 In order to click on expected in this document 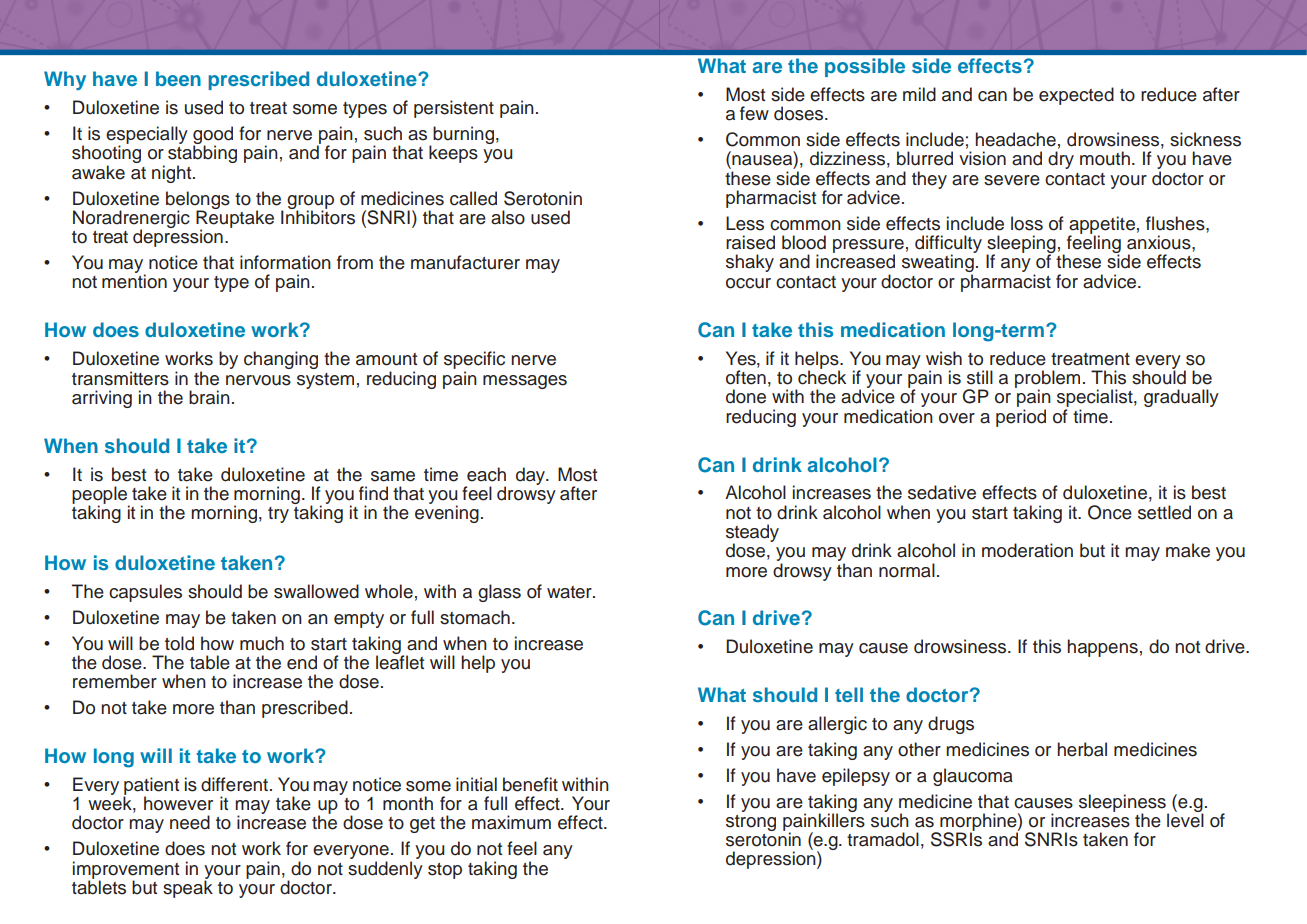, I will do `click(1076, 96)`.
